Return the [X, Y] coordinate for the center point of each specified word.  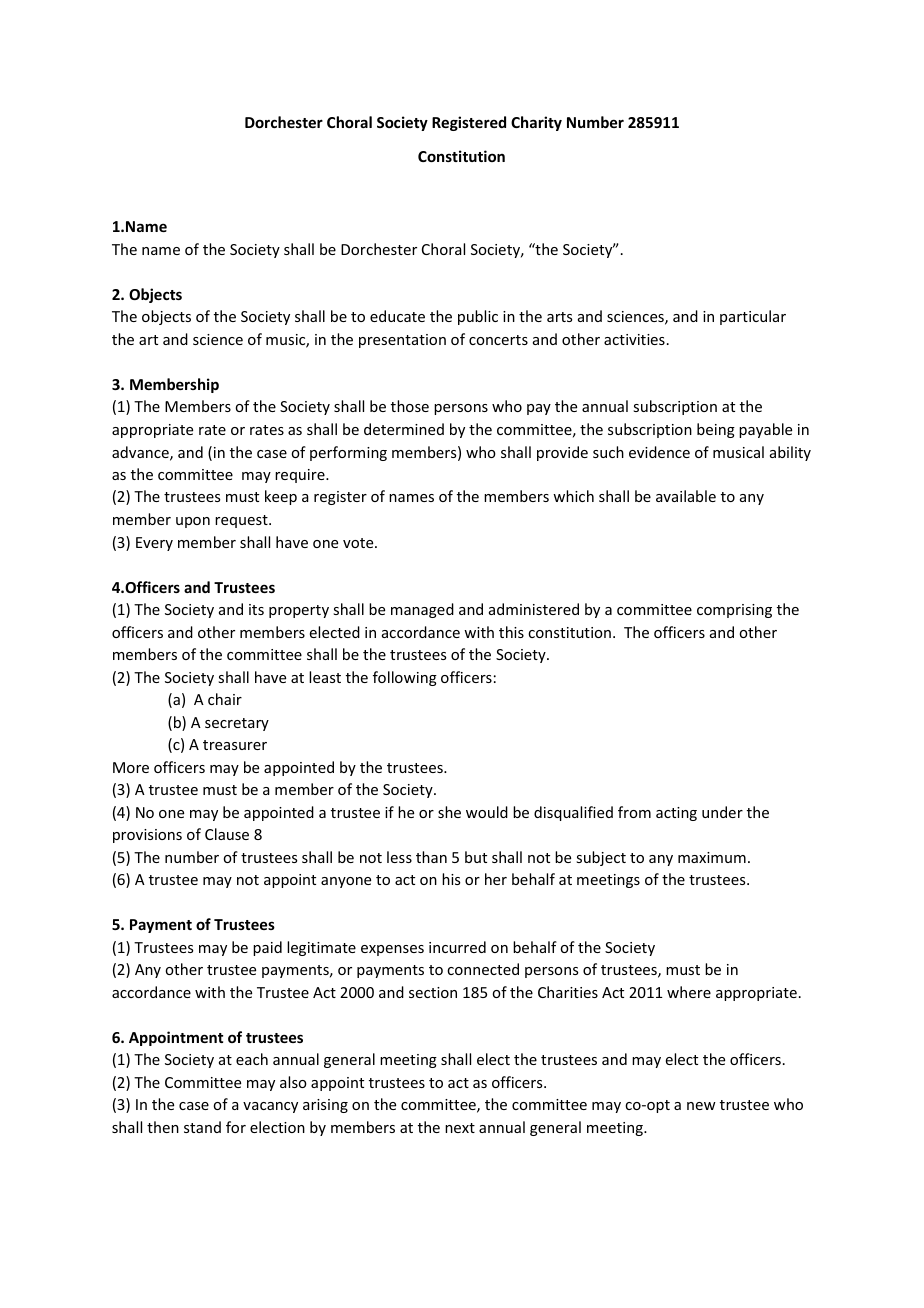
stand [202, 1127]
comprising [734, 611]
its [256, 609]
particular [753, 317]
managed [422, 610]
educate [397, 316]
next [460, 1128]
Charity [536, 123]
